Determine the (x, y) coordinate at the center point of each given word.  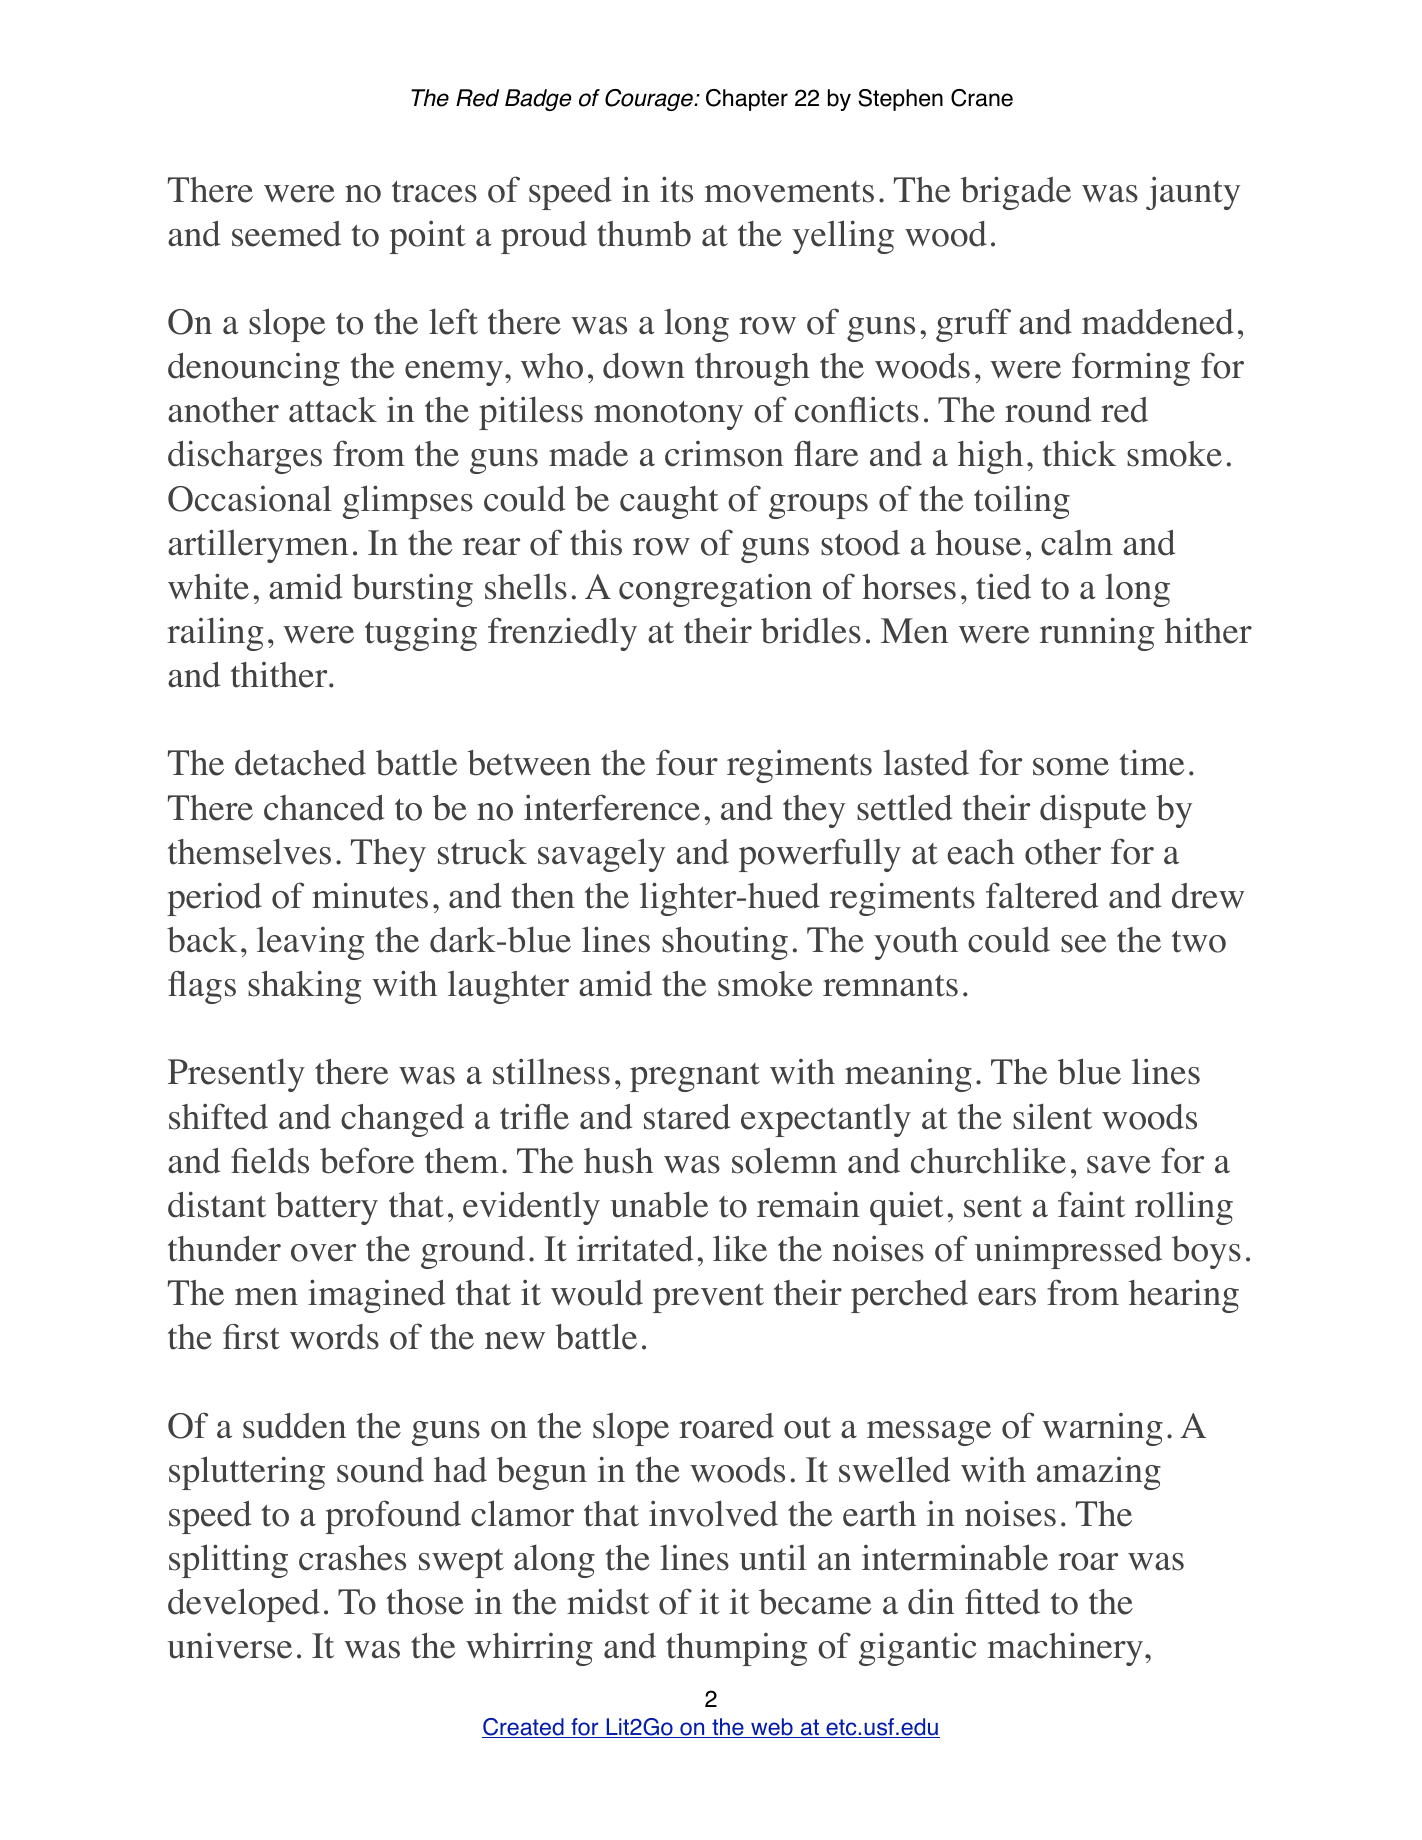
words (334, 1337)
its (676, 189)
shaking (304, 987)
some (1071, 767)
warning (1102, 1429)
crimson (724, 454)
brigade (1016, 193)
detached (300, 763)
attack (333, 410)
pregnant (695, 1077)
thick (1079, 454)
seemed (286, 234)
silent (1052, 1116)
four (687, 762)
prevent (708, 1298)
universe (230, 1645)
